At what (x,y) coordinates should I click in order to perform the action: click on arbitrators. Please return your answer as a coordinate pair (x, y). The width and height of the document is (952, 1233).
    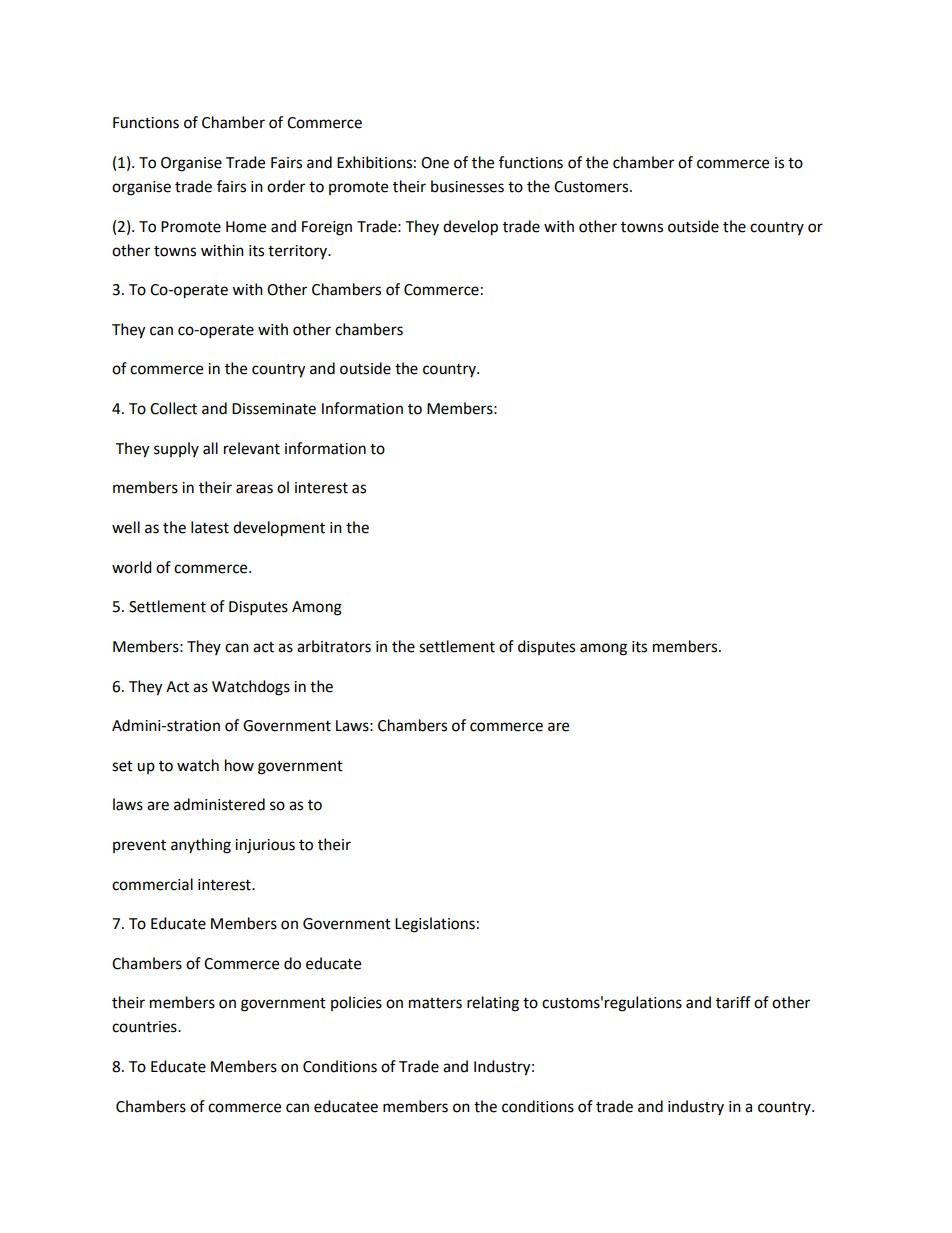
    Looking at the image, I should click on (334, 646).
